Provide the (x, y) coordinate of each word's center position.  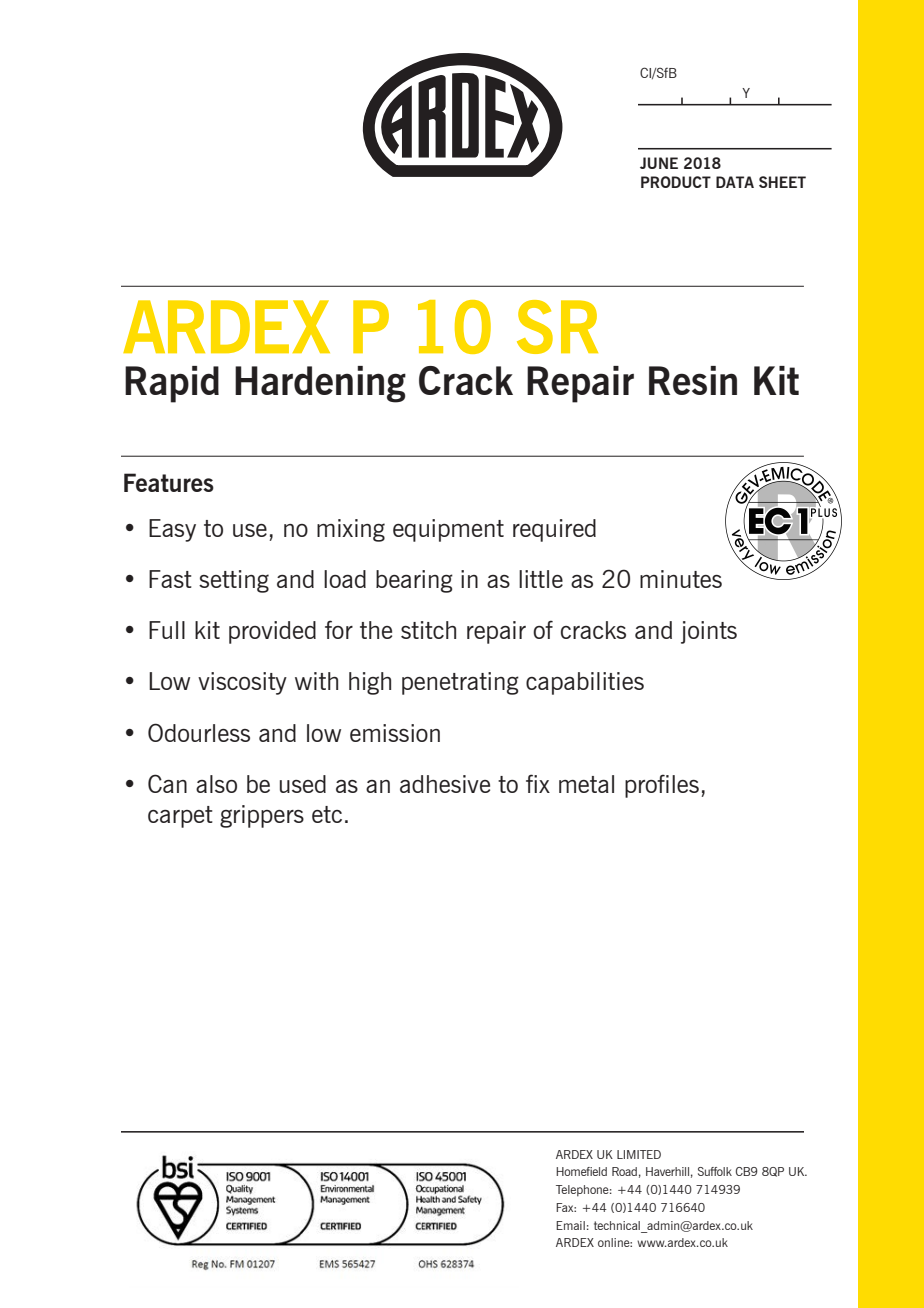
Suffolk (715, 1171)
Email (570, 1225)
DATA (735, 182)
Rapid (172, 384)
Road (624, 1171)
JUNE (659, 163)
